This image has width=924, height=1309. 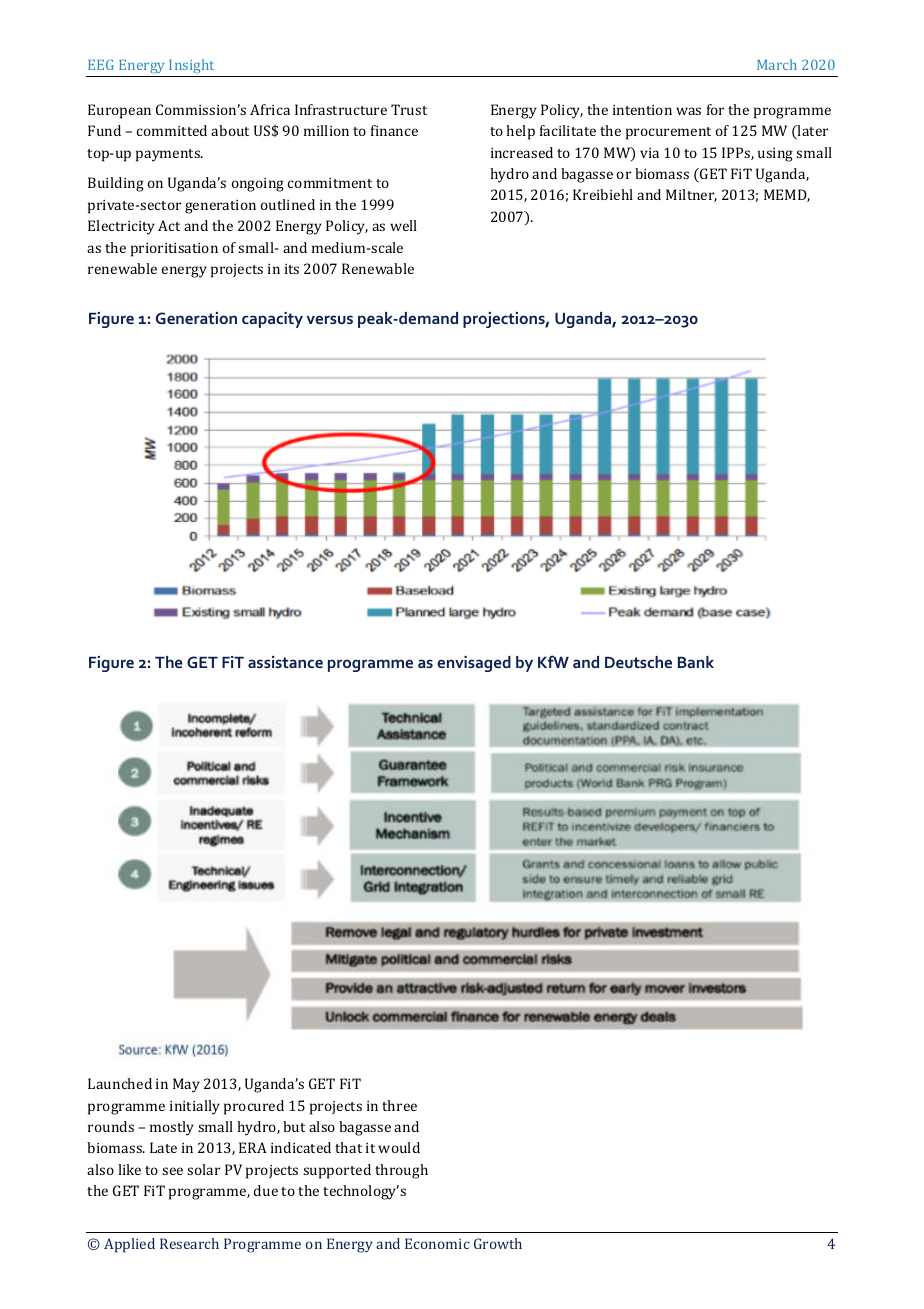 What do you see at coordinates (330, 319) in the image?
I see `versus` at bounding box center [330, 319].
